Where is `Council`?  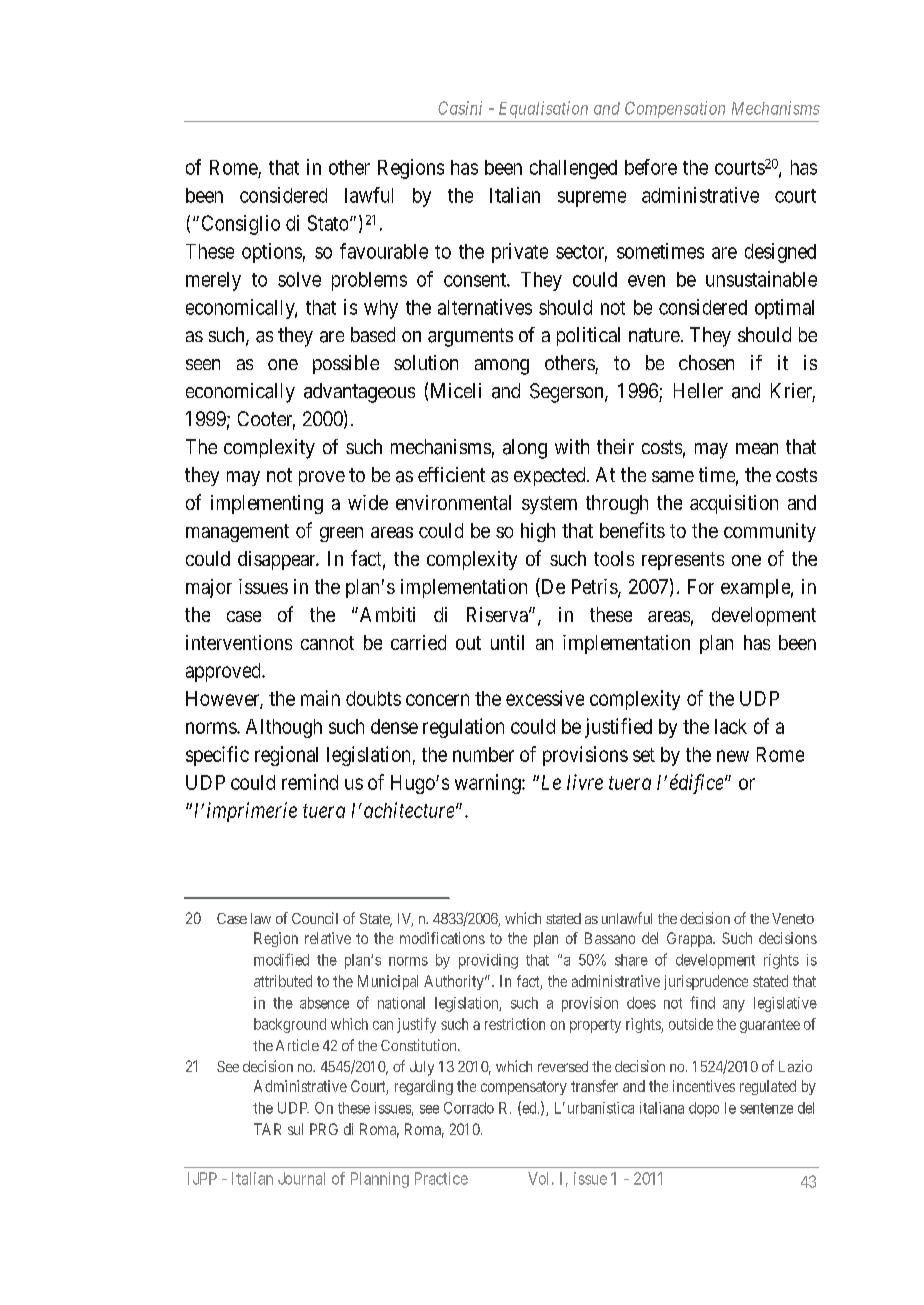
Council is located at coordinates (315, 918).
